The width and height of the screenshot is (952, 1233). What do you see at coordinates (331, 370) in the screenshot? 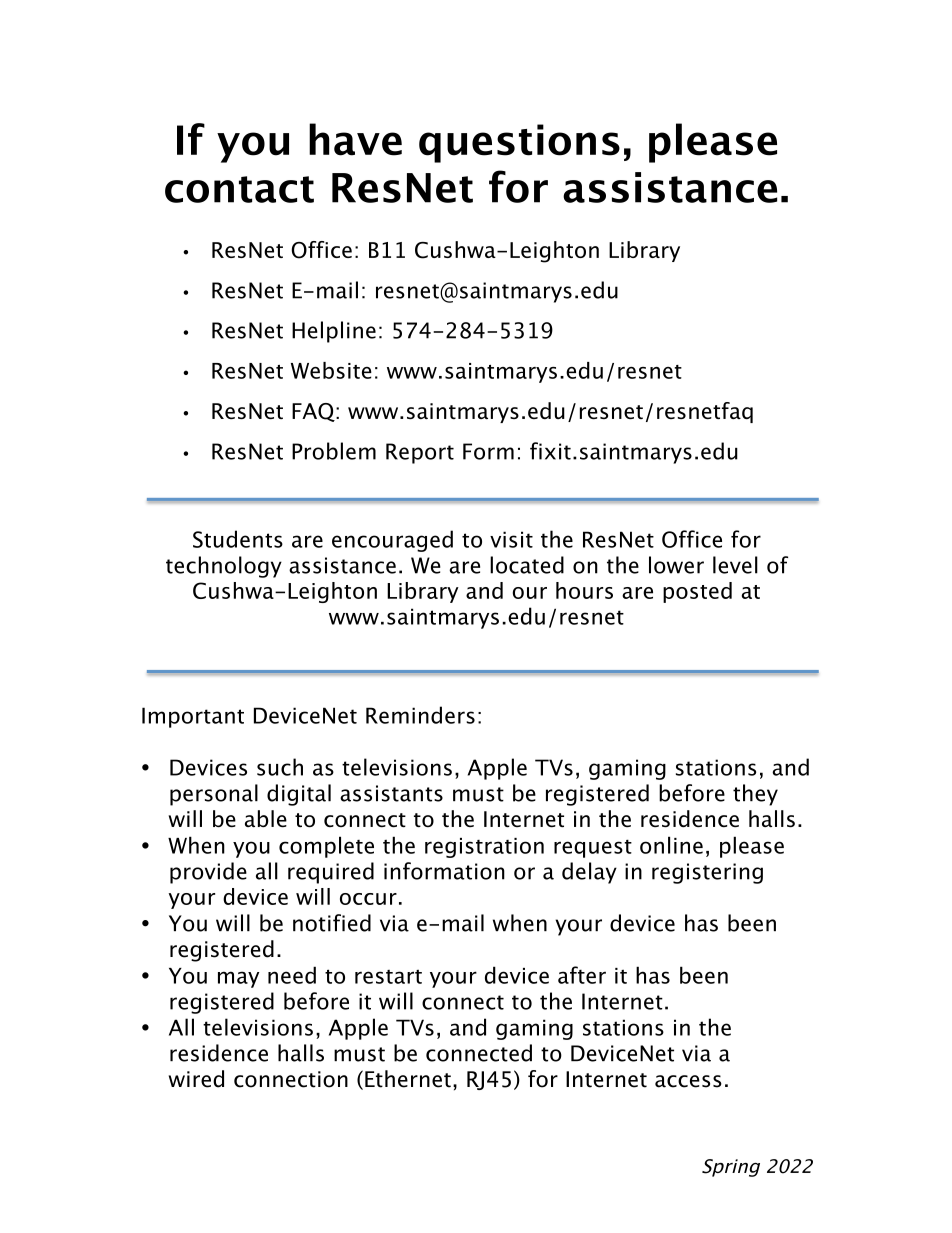
I see `Website` at bounding box center [331, 370].
